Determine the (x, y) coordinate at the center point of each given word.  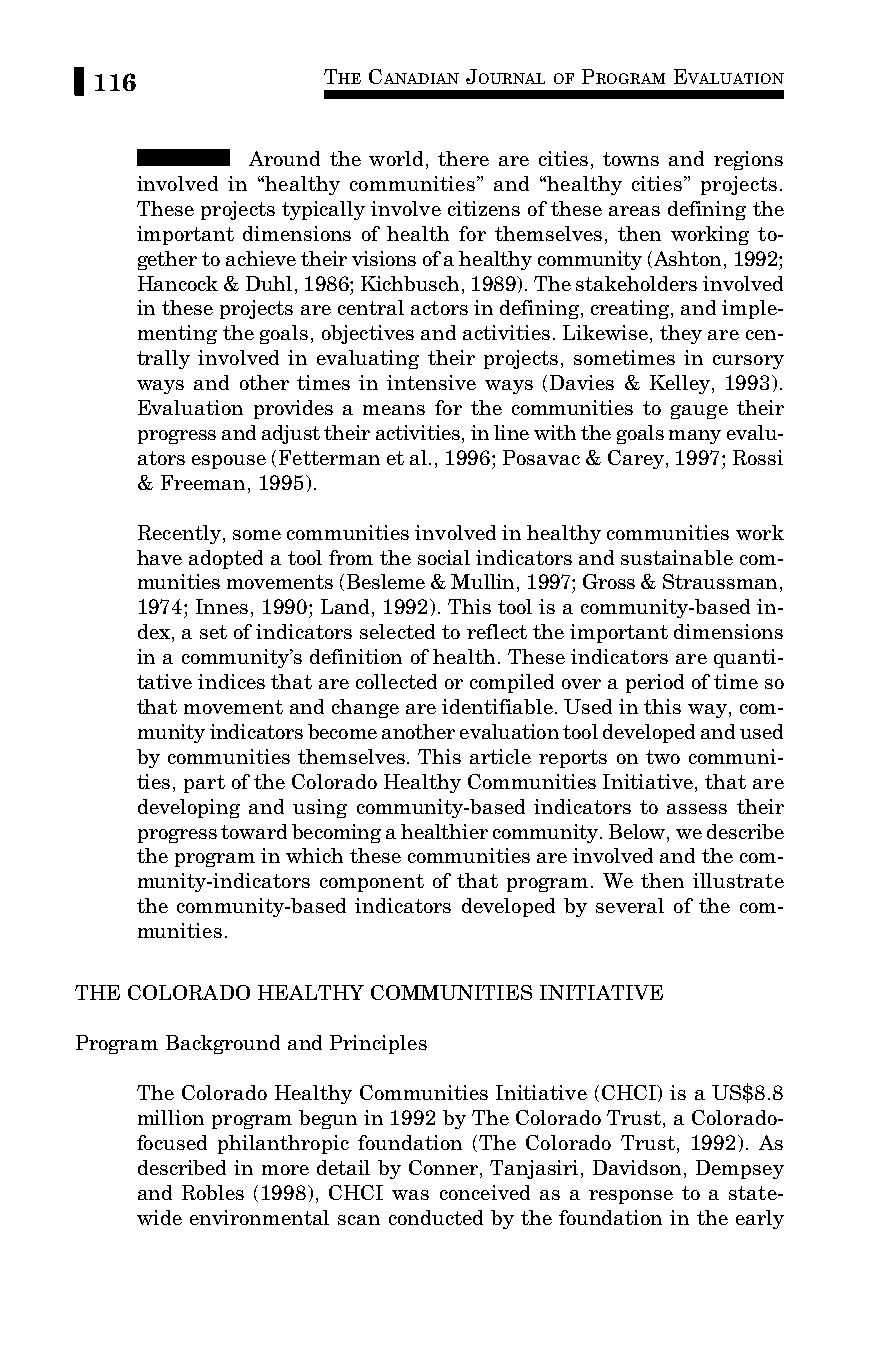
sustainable (677, 557)
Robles (213, 1192)
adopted (226, 559)
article (500, 756)
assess (697, 809)
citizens (484, 208)
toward (254, 831)
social (444, 557)
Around (284, 158)
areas (634, 211)
